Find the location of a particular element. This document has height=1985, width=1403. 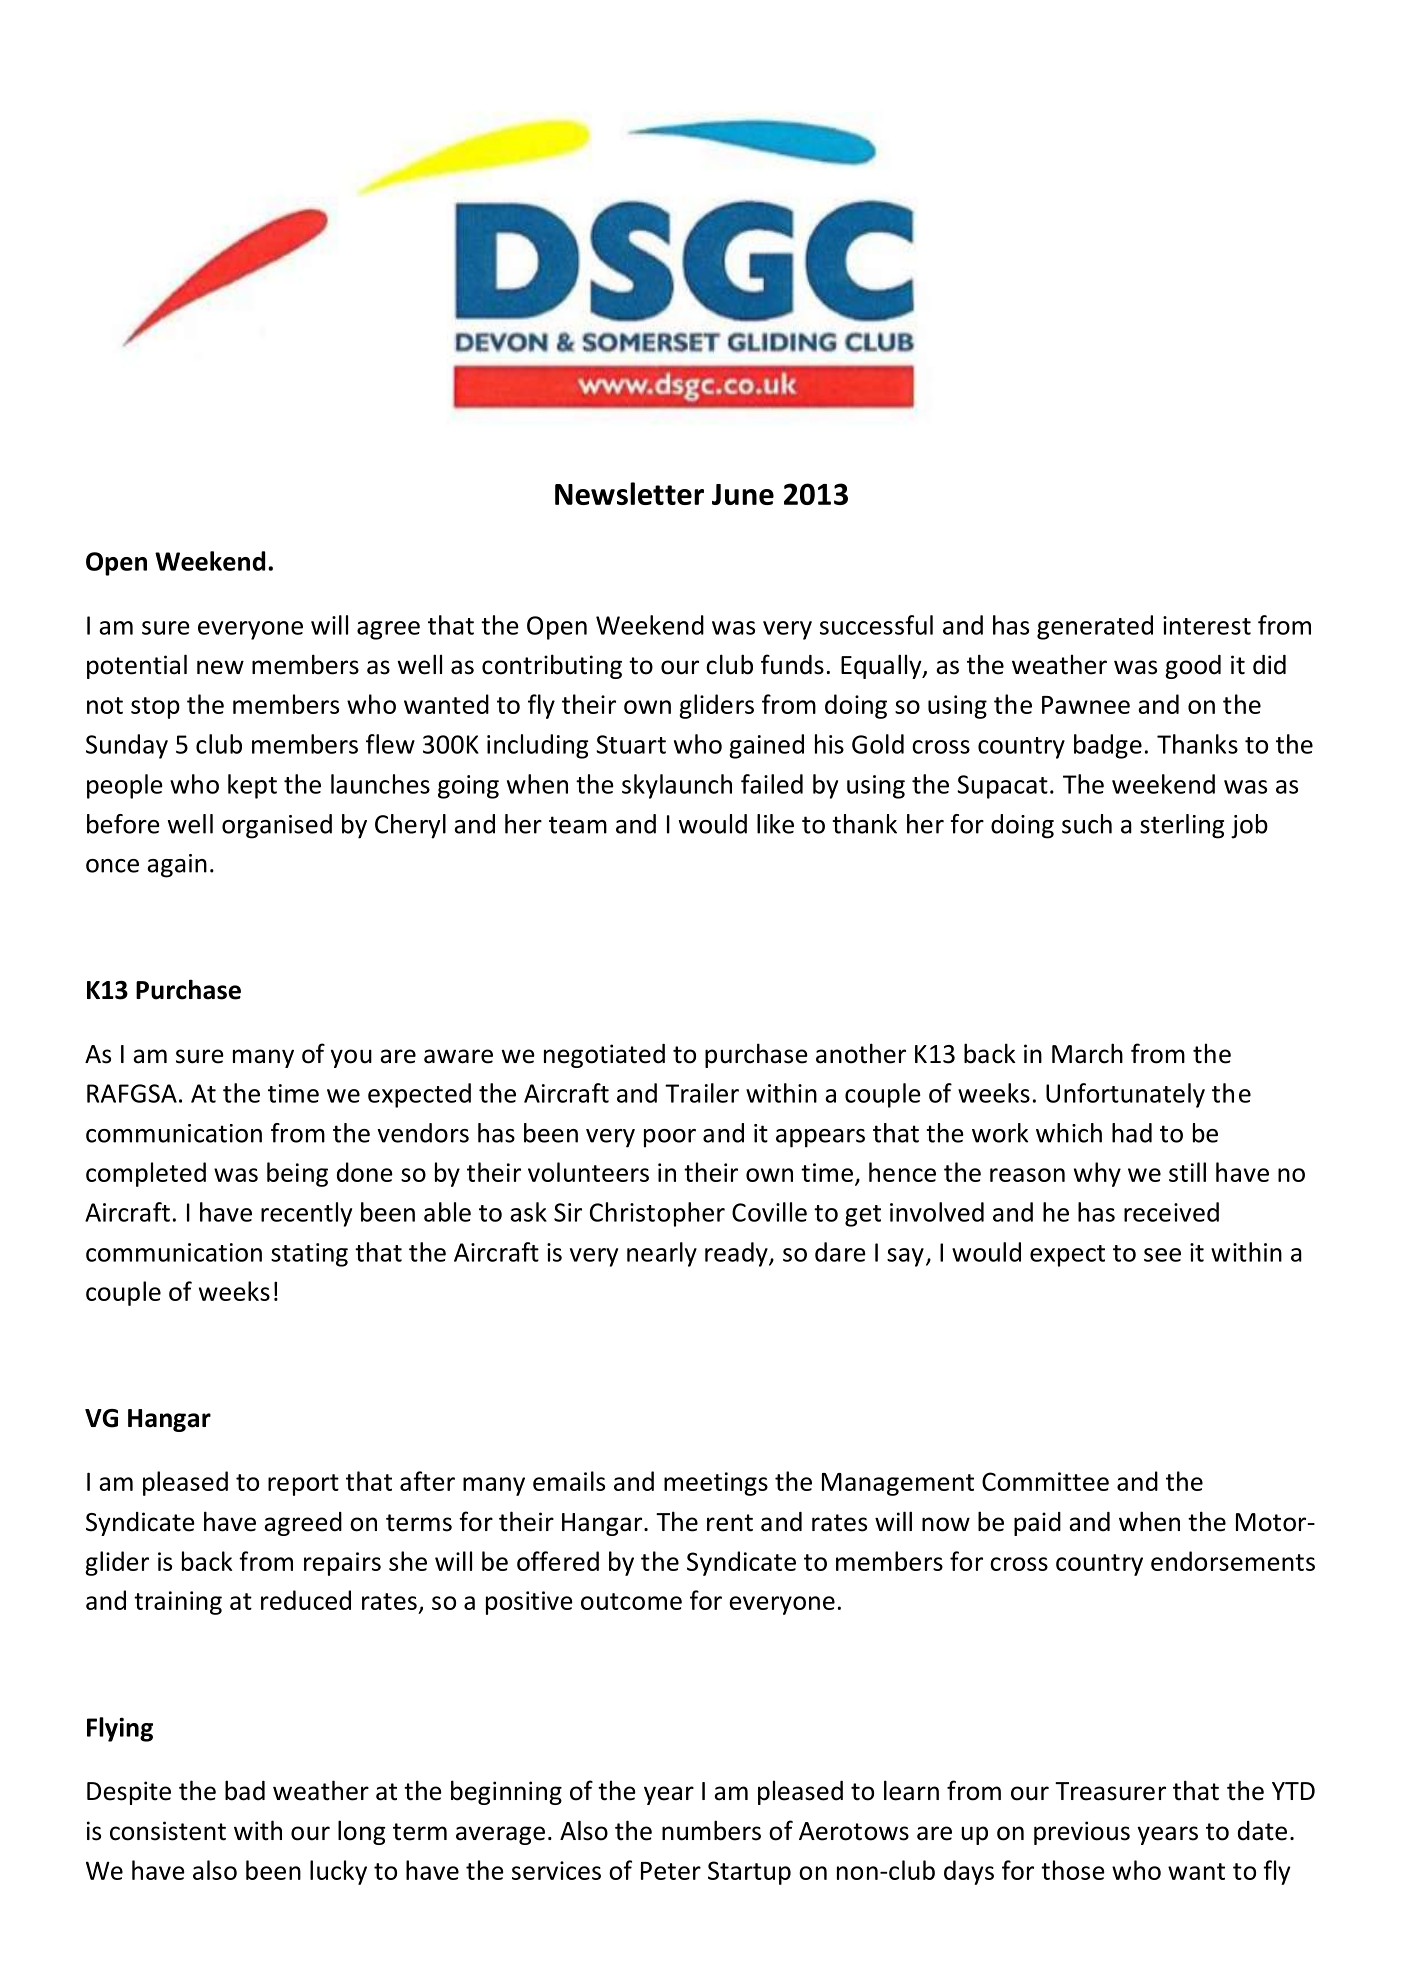

consistent is located at coordinates (168, 1831).
